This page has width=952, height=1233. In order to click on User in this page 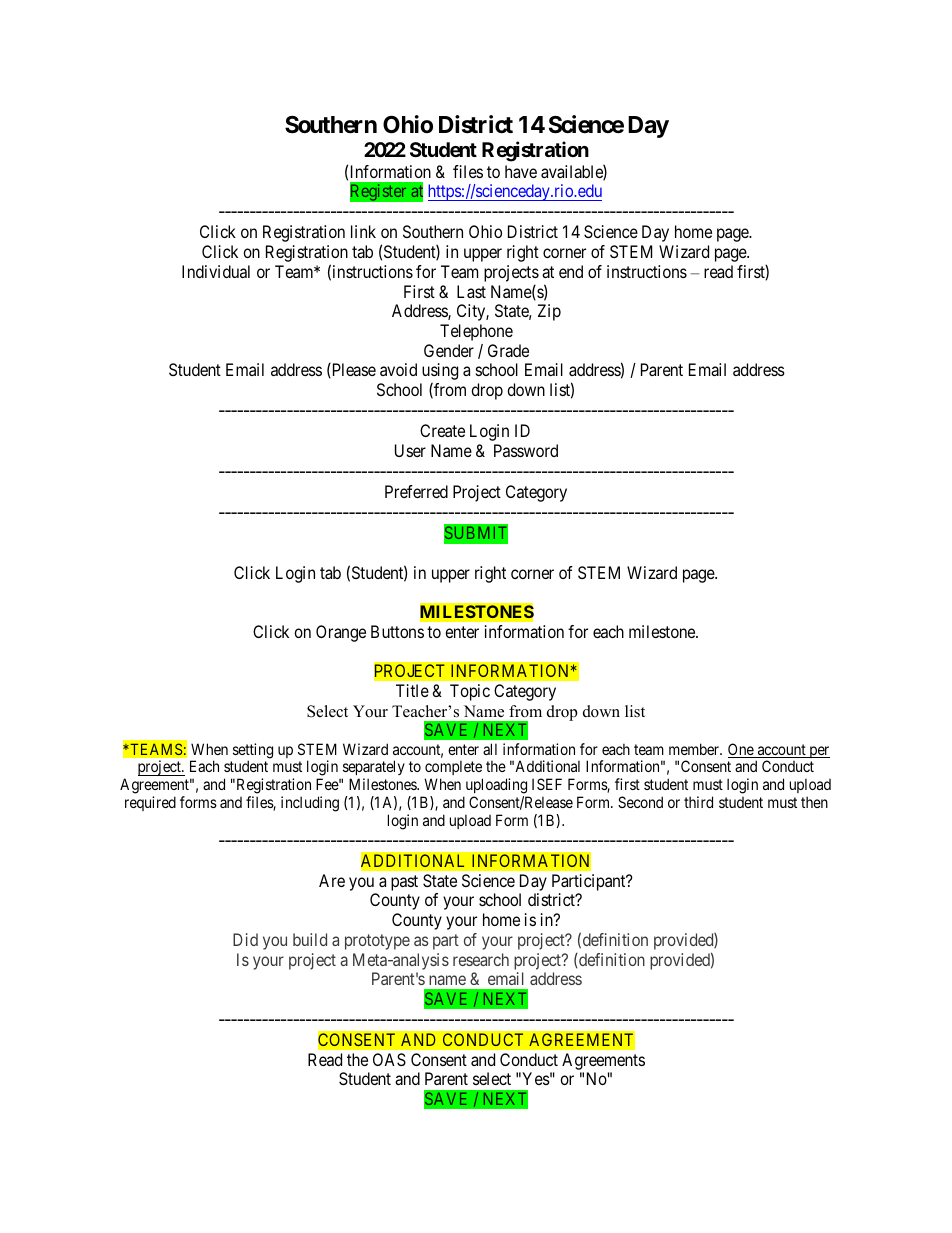, I will do `click(410, 450)`.
